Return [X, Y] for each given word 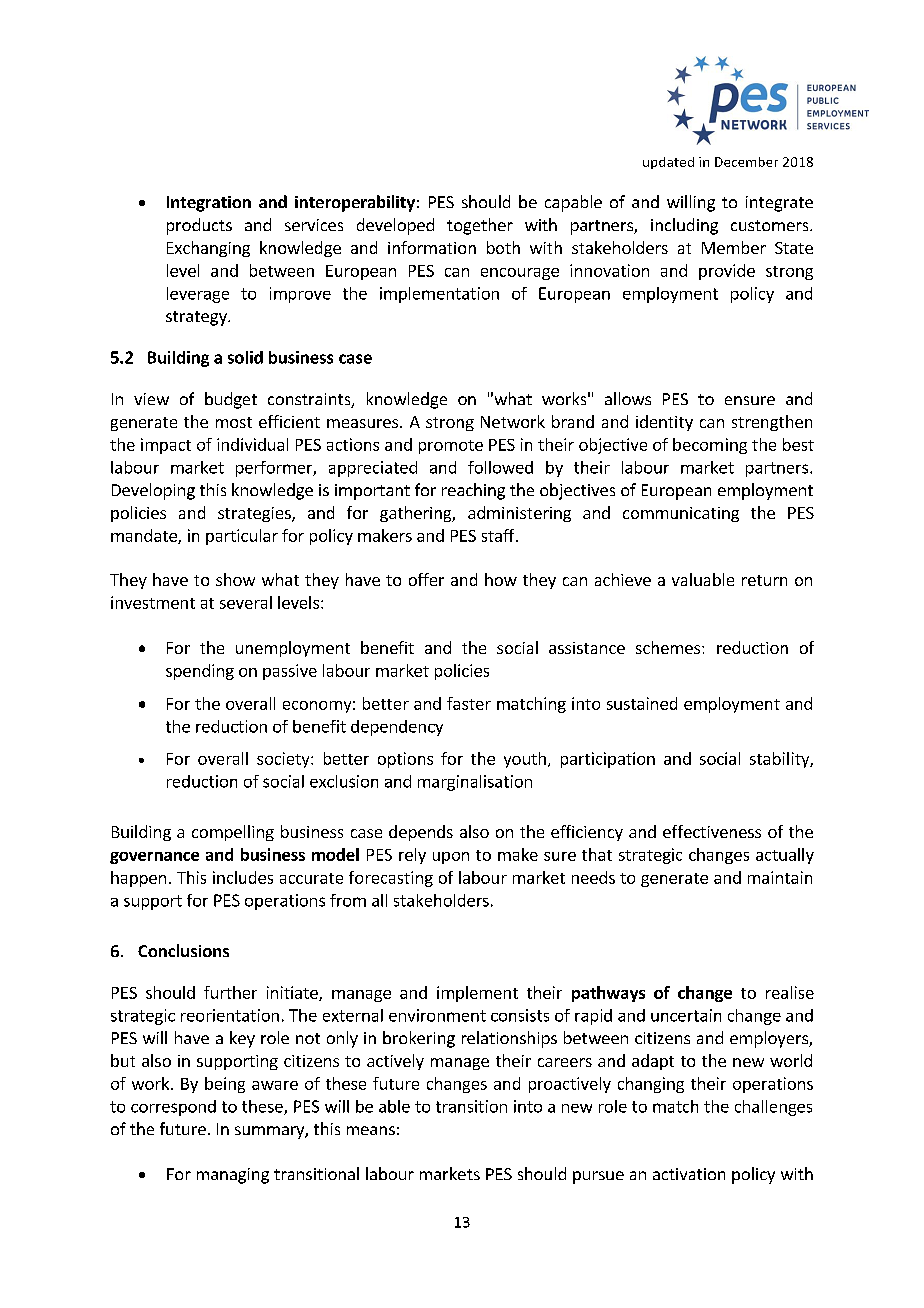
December [746, 162]
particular [242, 537]
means [371, 1130]
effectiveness [712, 831]
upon [451, 858]
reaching [473, 491]
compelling [233, 833]
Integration [209, 204]
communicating [681, 514]
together [480, 226]
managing [233, 1176]
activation [689, 1174]
